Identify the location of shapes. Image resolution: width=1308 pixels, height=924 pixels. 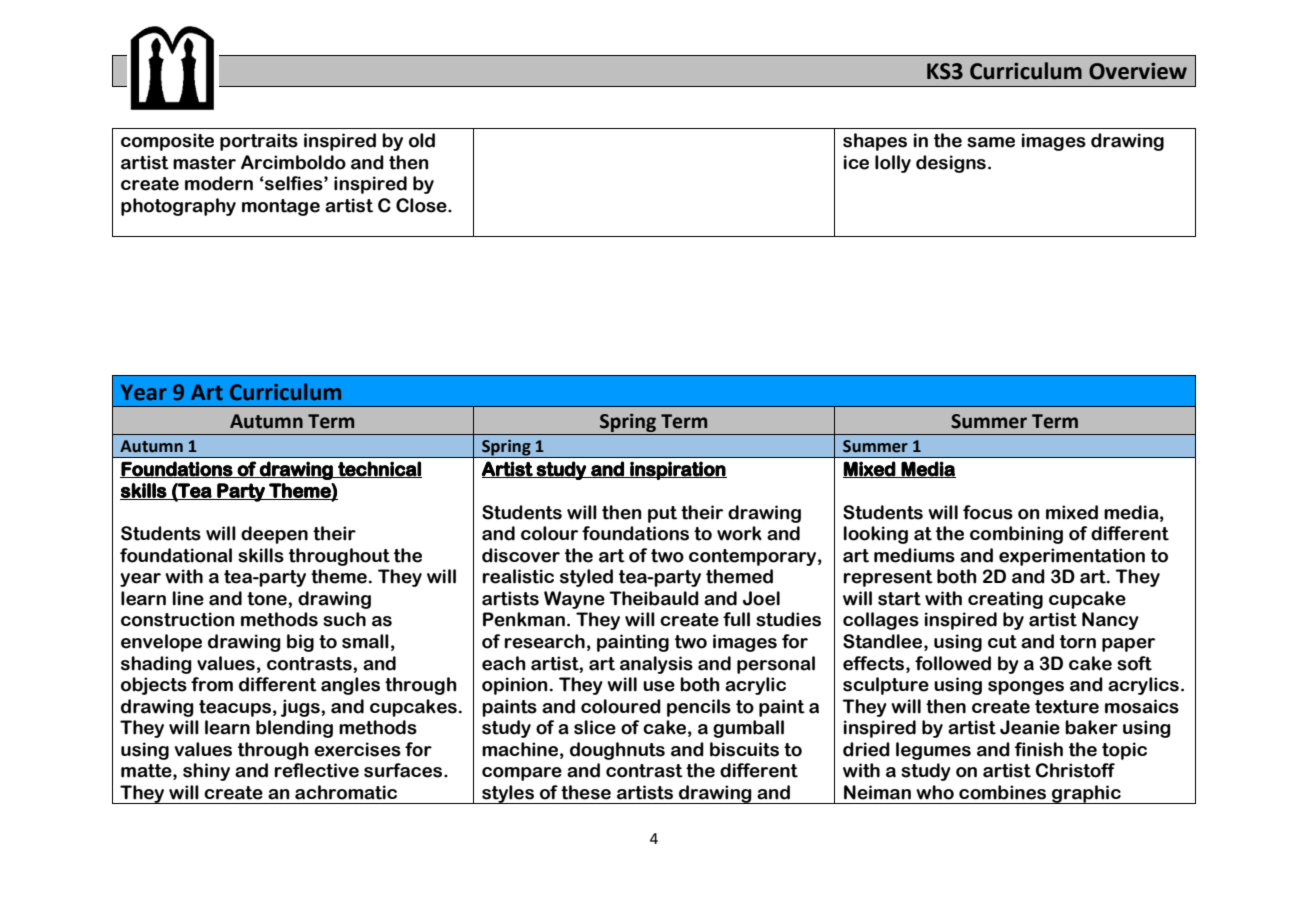
(875, 142).
